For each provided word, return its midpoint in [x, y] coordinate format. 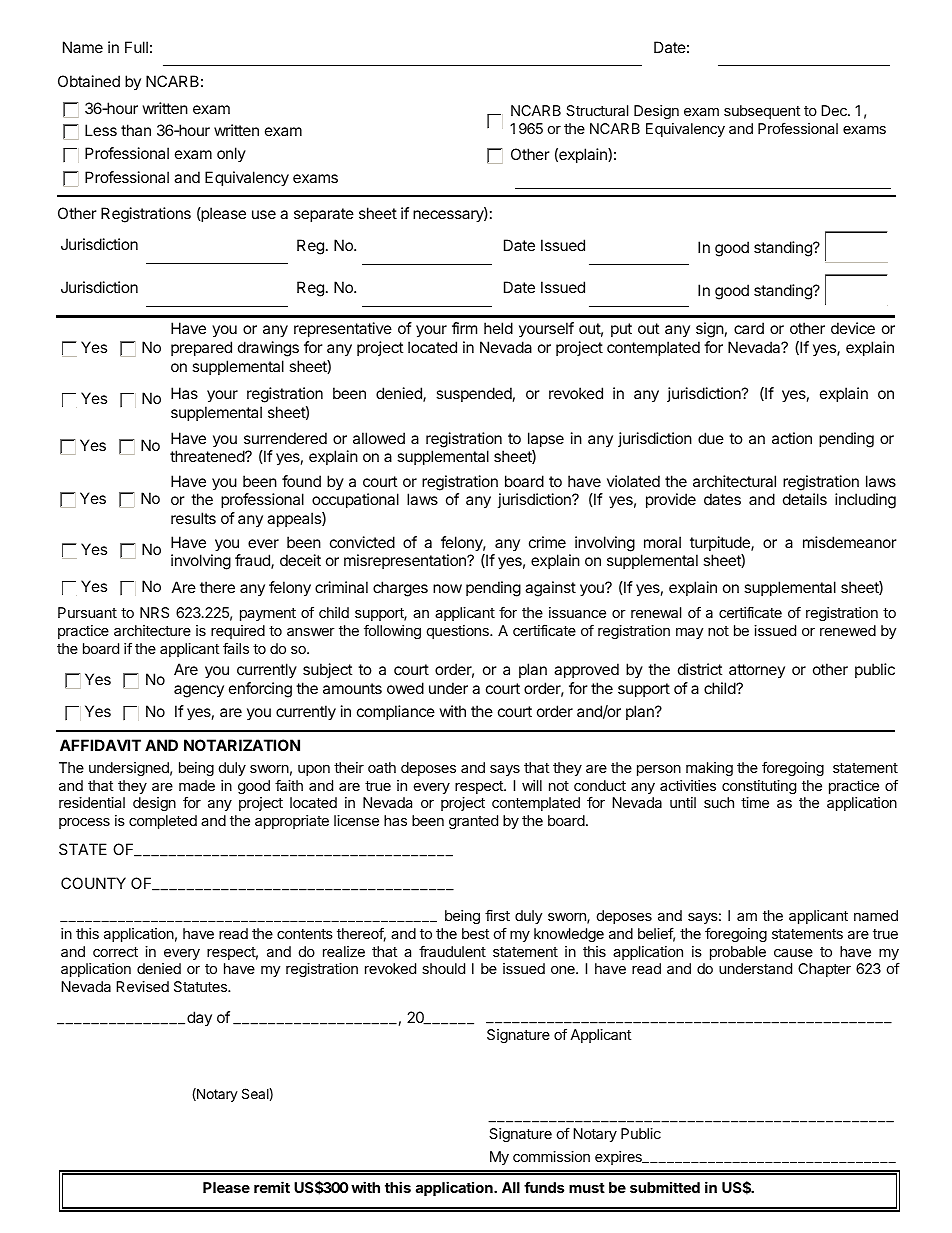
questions [459, 632]
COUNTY [93, 883]
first [497, 915]
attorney [757, 671]
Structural [597, 110]
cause [793, 953]
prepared [201, 348]
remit [272, 1187]
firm [464, 328]
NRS [154, 612]
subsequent [762, 112]
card [749, 328]
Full [136, 47]
